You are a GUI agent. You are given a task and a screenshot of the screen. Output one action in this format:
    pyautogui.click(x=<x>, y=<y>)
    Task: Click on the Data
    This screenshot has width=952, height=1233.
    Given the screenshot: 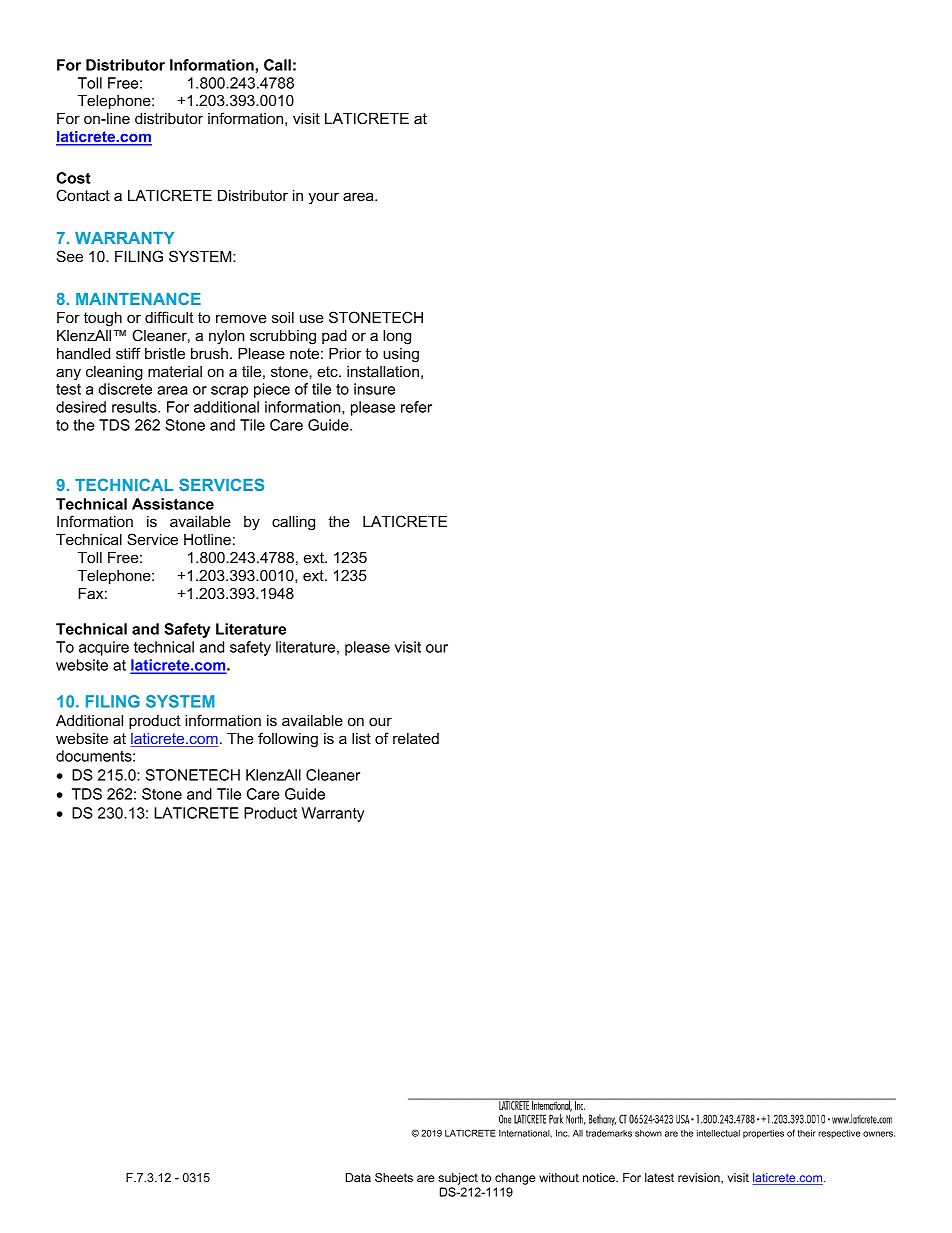 What is the action you would take?
    pyautogui.click(x=358, y=1177)
